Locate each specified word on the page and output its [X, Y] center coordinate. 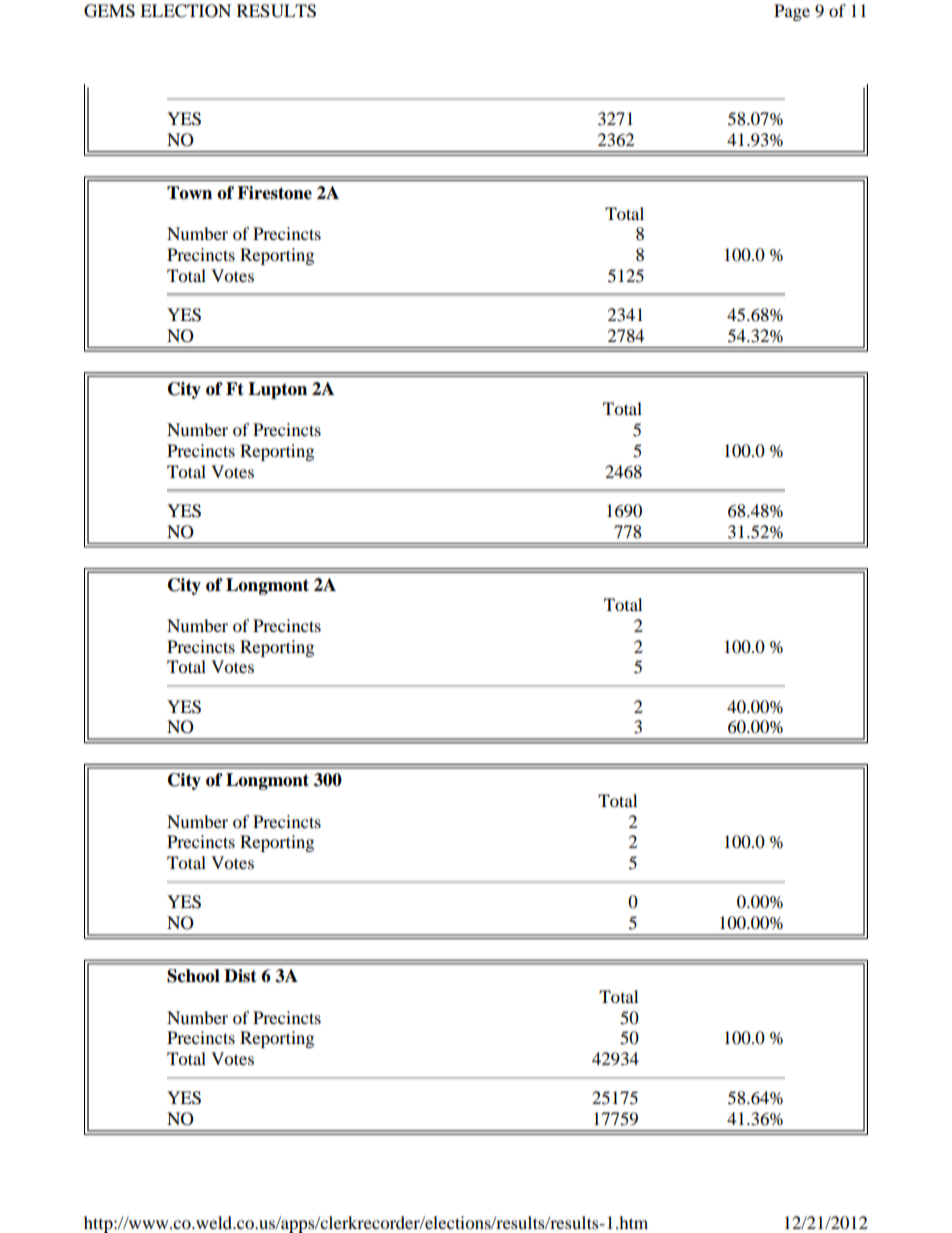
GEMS [109, 11]
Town [189, 193]
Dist [240, 976]
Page [792, 12]
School [193, 976]
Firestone [274, 193]
